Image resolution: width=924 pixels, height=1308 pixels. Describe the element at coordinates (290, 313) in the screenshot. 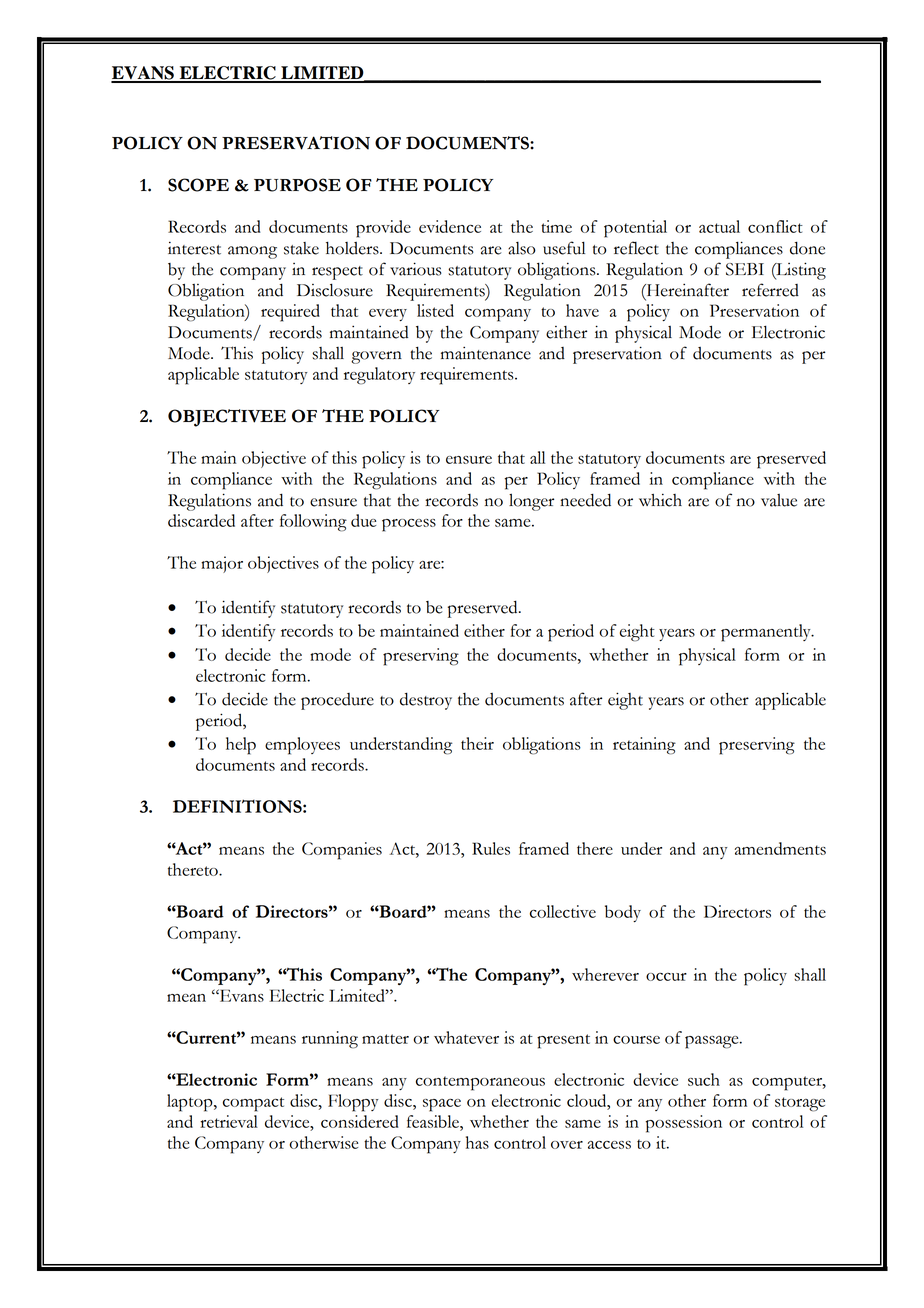

I see `required` at that location.
